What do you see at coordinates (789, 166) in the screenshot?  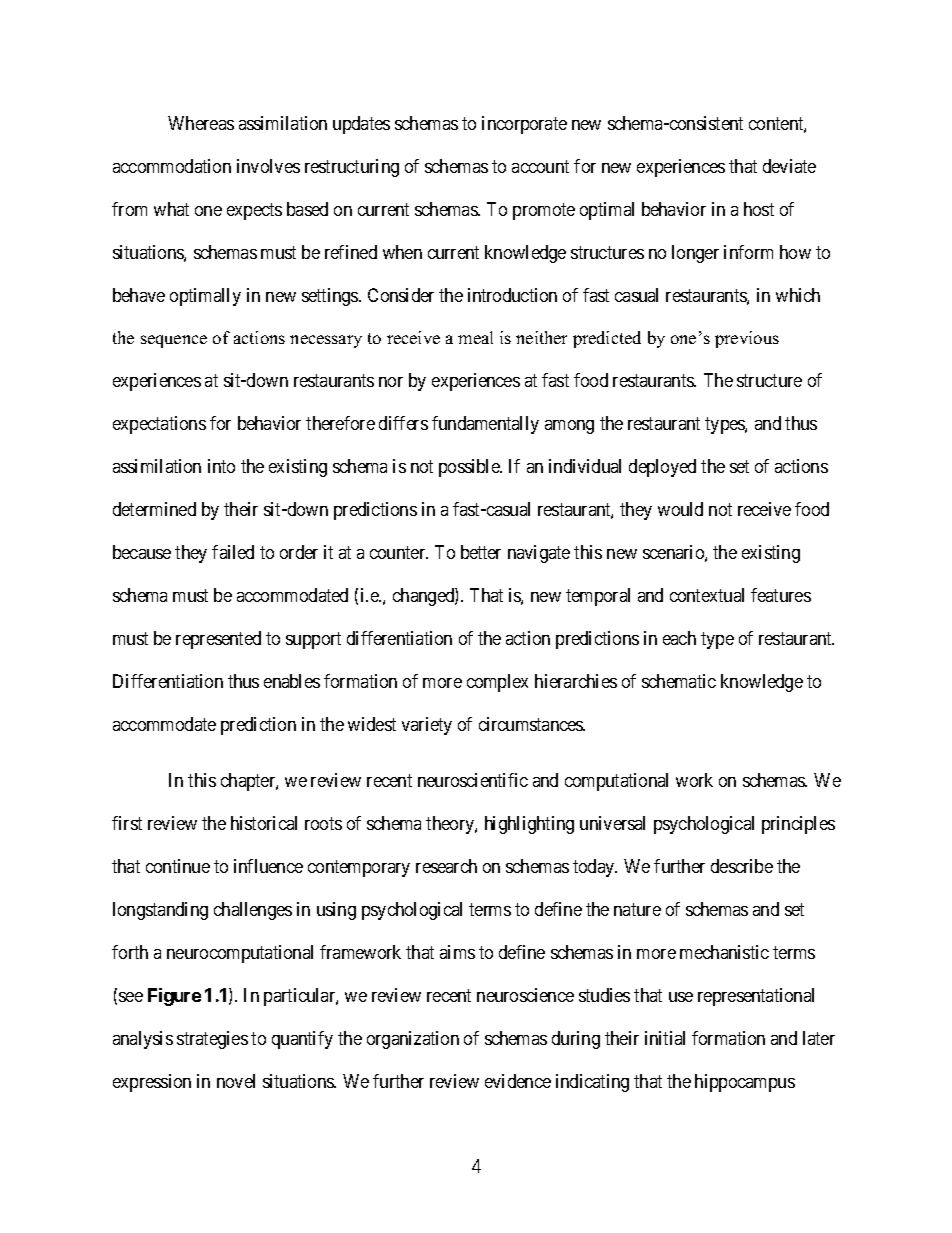 I see `deviate` at bounding box center [789, 166].
